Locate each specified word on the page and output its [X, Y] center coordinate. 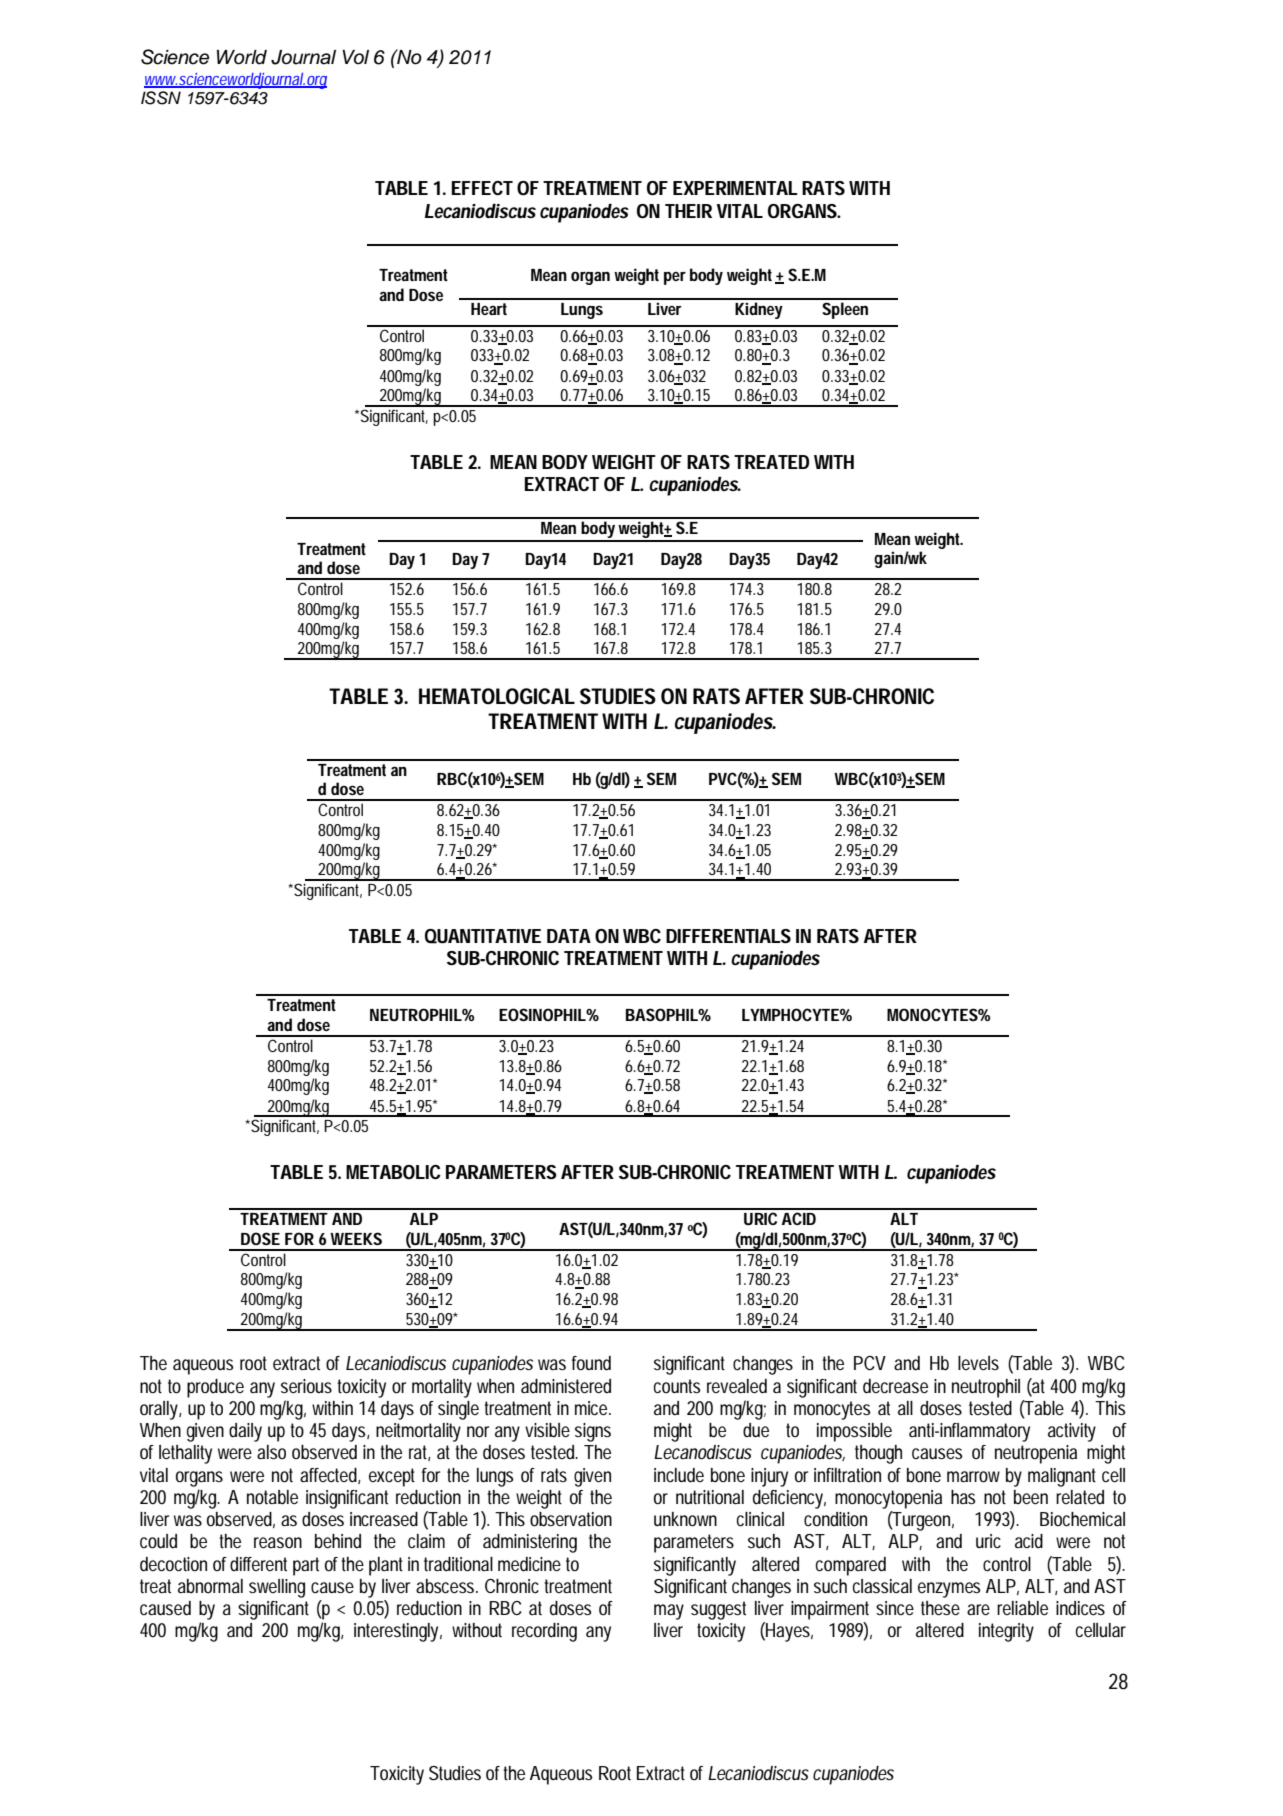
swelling [277, 1588]
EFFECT [482, 188]
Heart [489, 309]
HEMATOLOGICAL [496, 696]
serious [306, 1386]
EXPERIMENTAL [735, 188]
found [591, 1363]
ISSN [161, 98]
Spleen [845, 310]
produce [215, 1388]
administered [566, 1386]
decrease [895, 1386]
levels [978, 1363]
